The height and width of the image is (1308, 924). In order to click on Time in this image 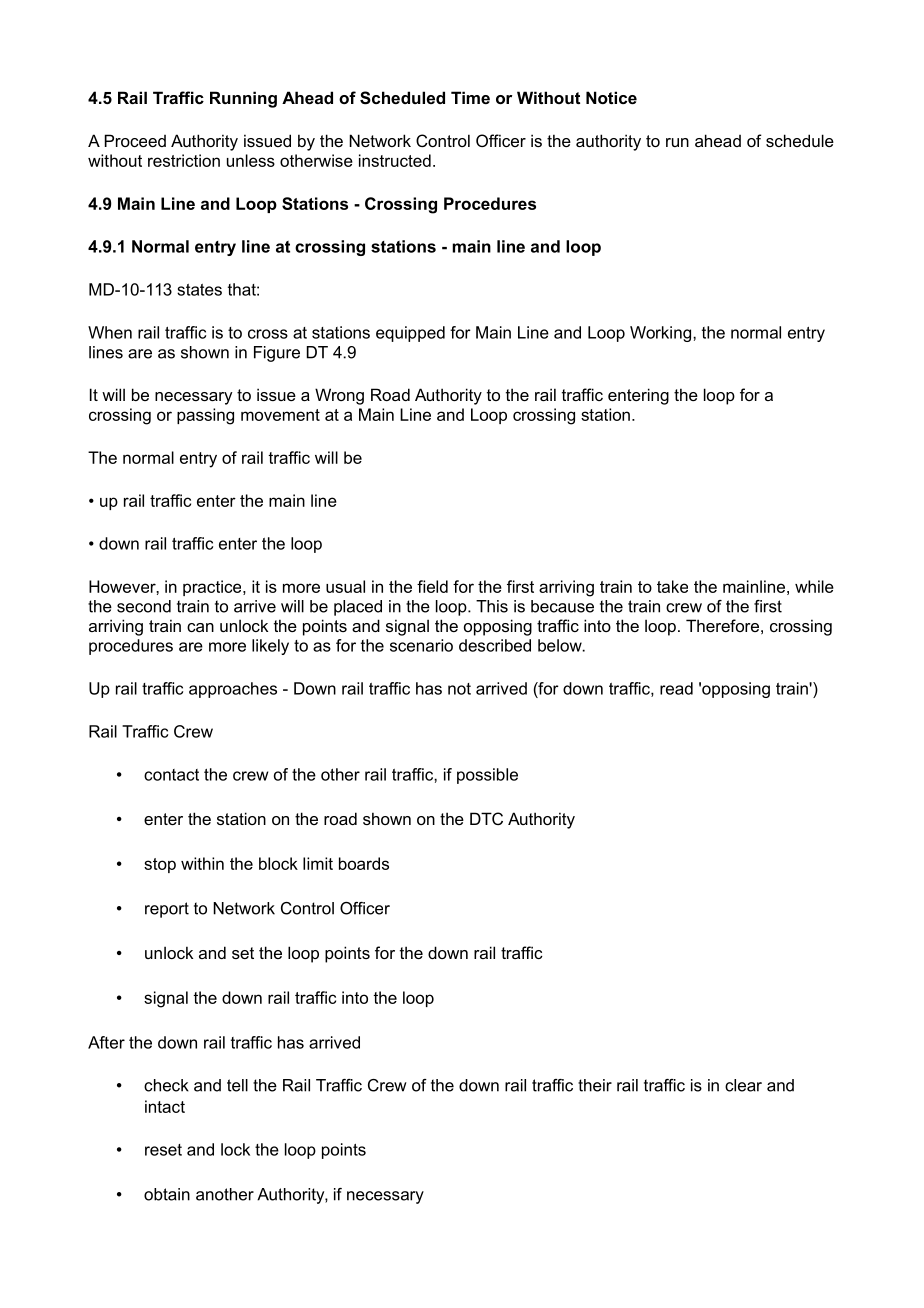, I will do `click(470, 97)`.
